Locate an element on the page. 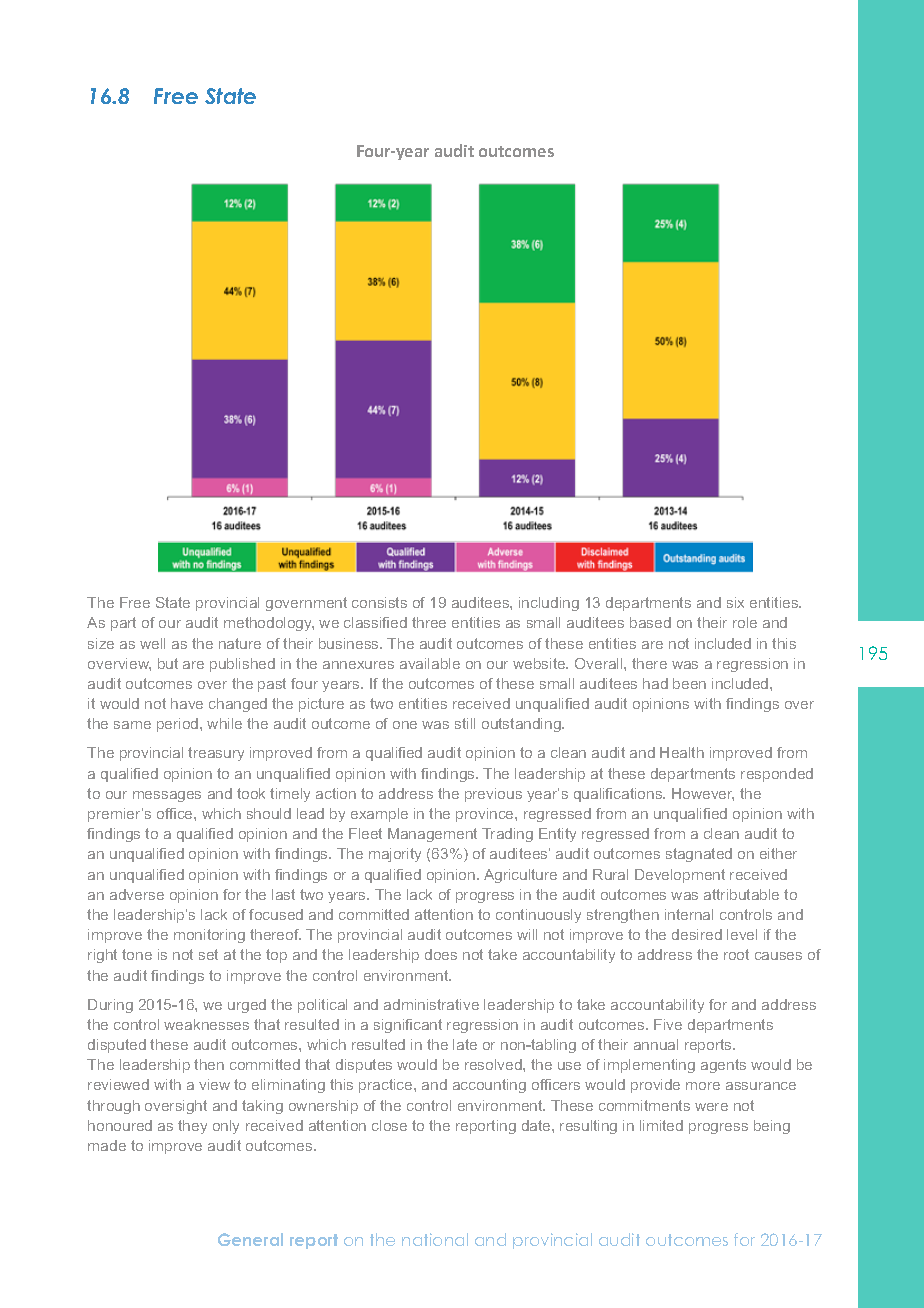 The image size is (924, 1308). national is located at coordinates (435, 1239).
